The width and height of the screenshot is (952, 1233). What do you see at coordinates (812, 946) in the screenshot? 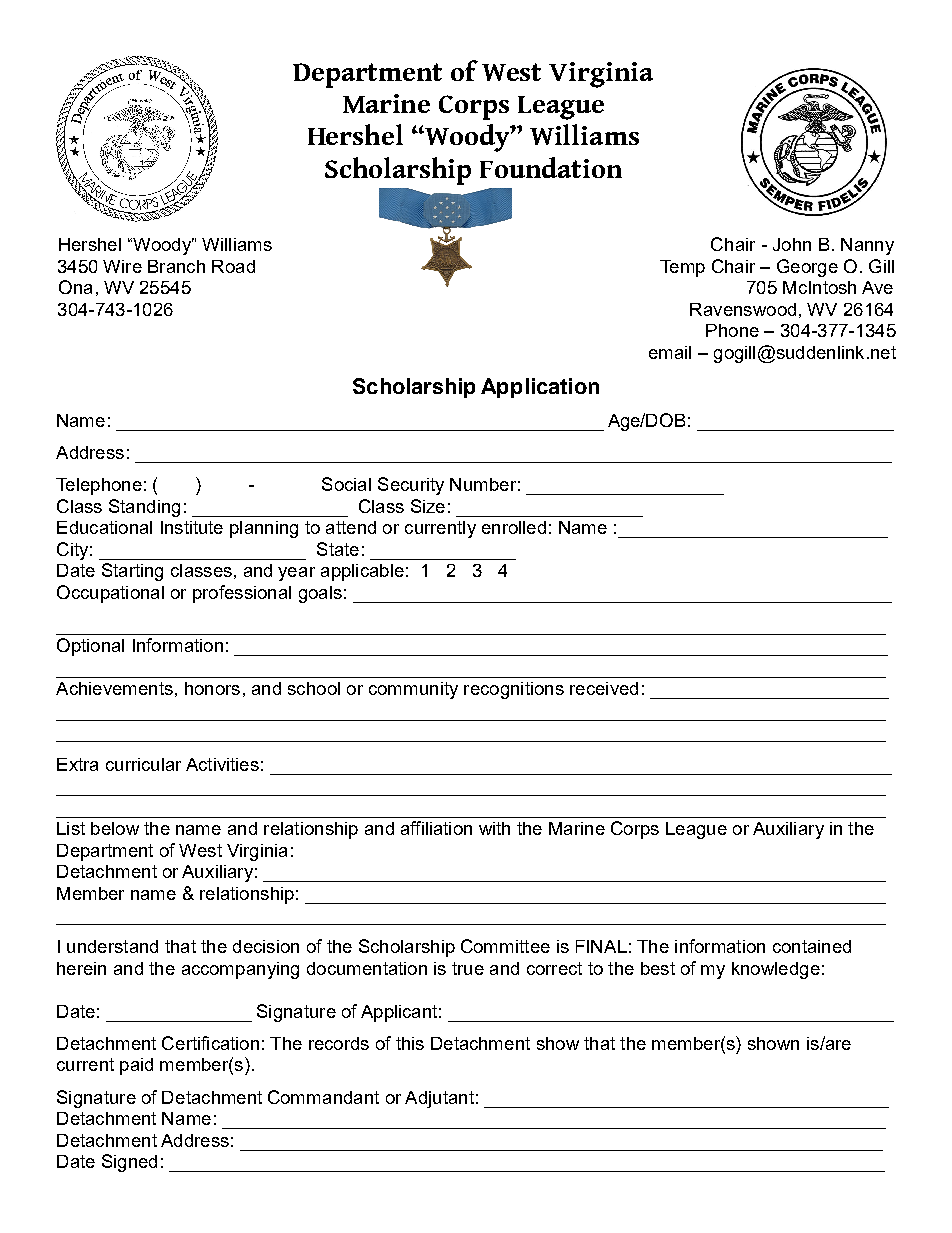
I see `contained` at bounding box center [812, 946].
